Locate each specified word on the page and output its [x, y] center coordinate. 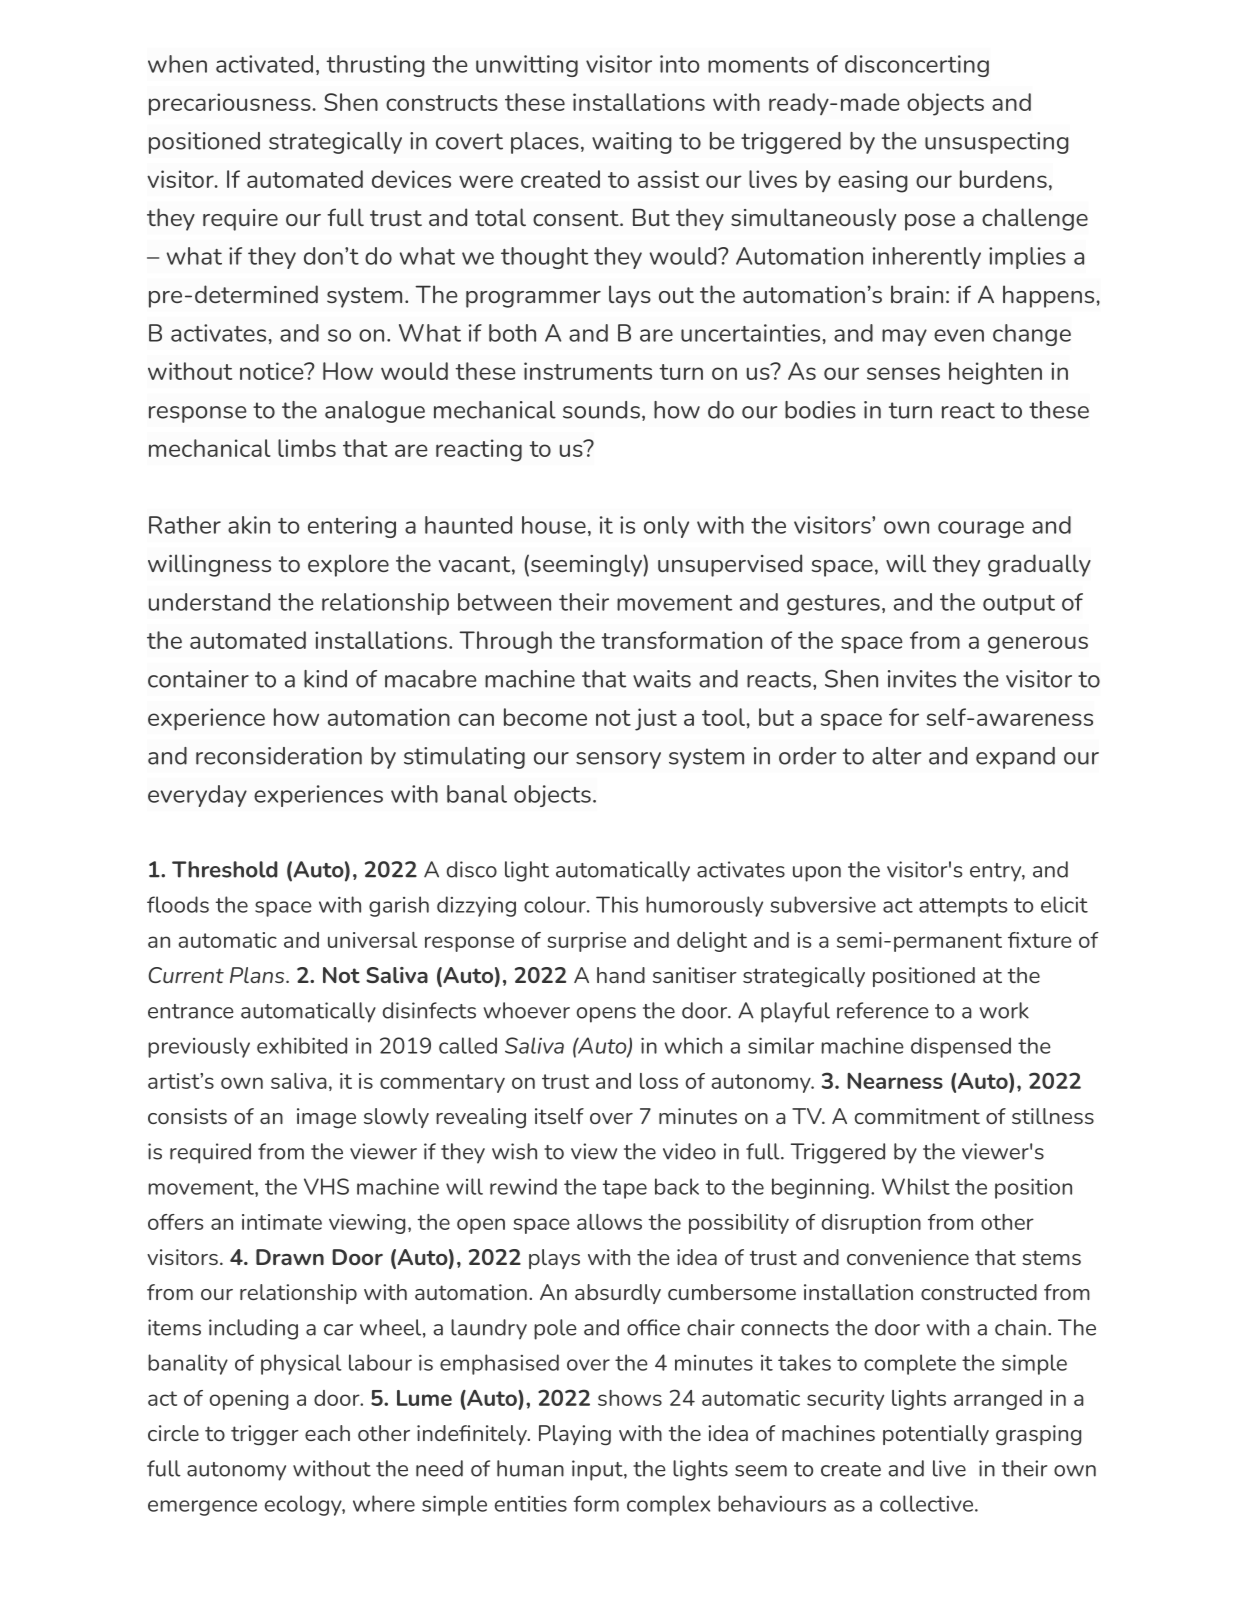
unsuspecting [997, 143]
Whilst [916, 1186]
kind [325, 679]
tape [625, 1189]
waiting [632, 143]
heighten [995, 373]
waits [662, 679]
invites [922, 679]
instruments [588, 371]
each [327, 1433]
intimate [282, 1222]
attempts [963, 907]
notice [273, 371]
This [617, 904]
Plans [258, 975]
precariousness [231, 104]
